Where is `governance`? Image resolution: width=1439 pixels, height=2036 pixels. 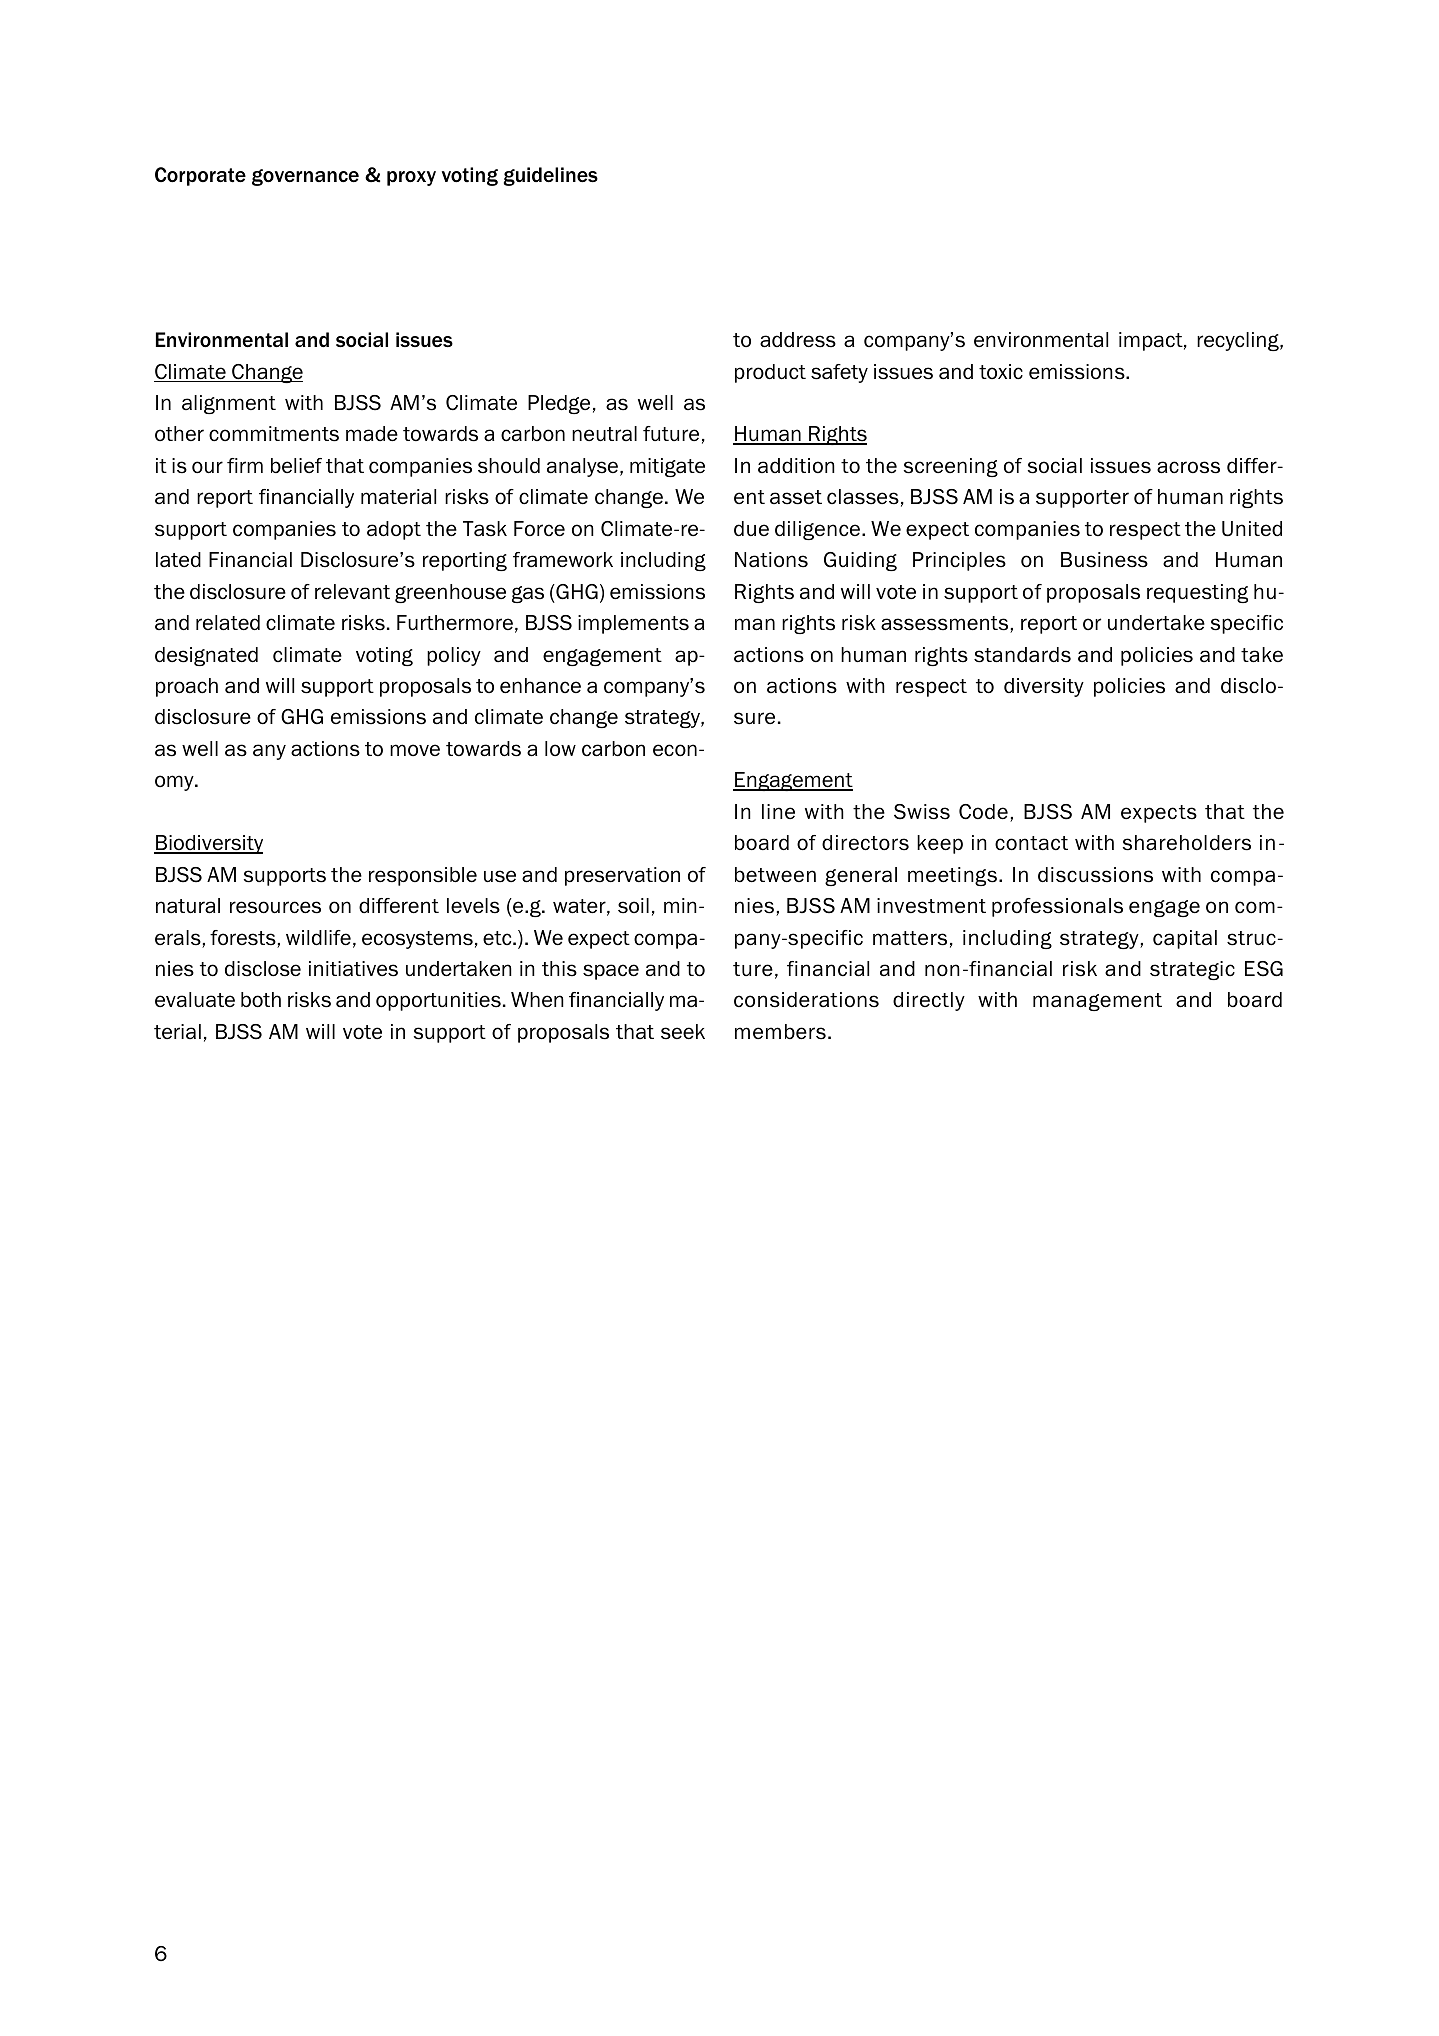 governance is located at coordinates (305, 177).
